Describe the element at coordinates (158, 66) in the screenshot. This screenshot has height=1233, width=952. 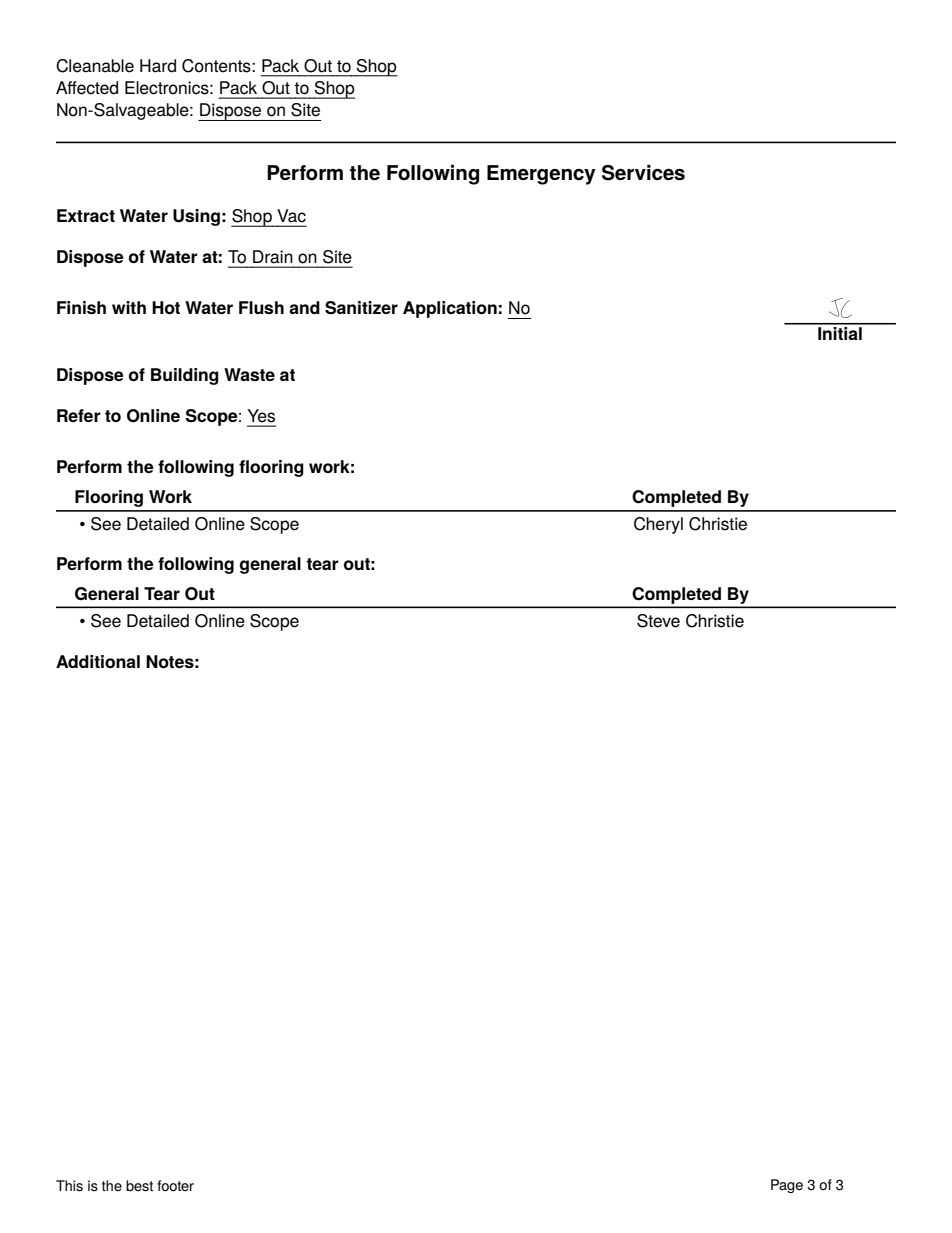
I see `Hard` at that location.
